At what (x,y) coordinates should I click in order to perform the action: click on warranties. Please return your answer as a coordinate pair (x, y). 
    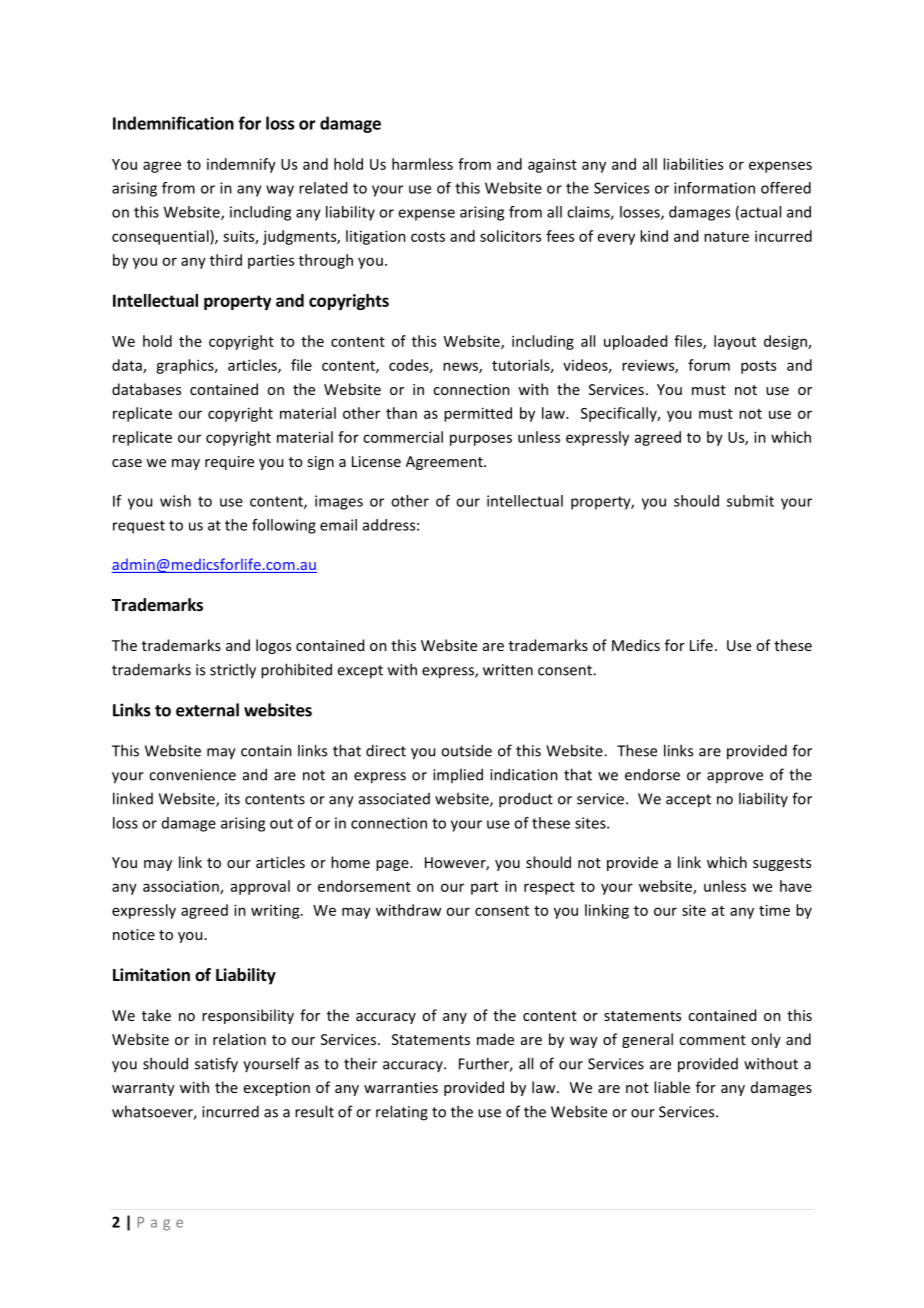
    Looking at the image, I should click on (401, 1087).
